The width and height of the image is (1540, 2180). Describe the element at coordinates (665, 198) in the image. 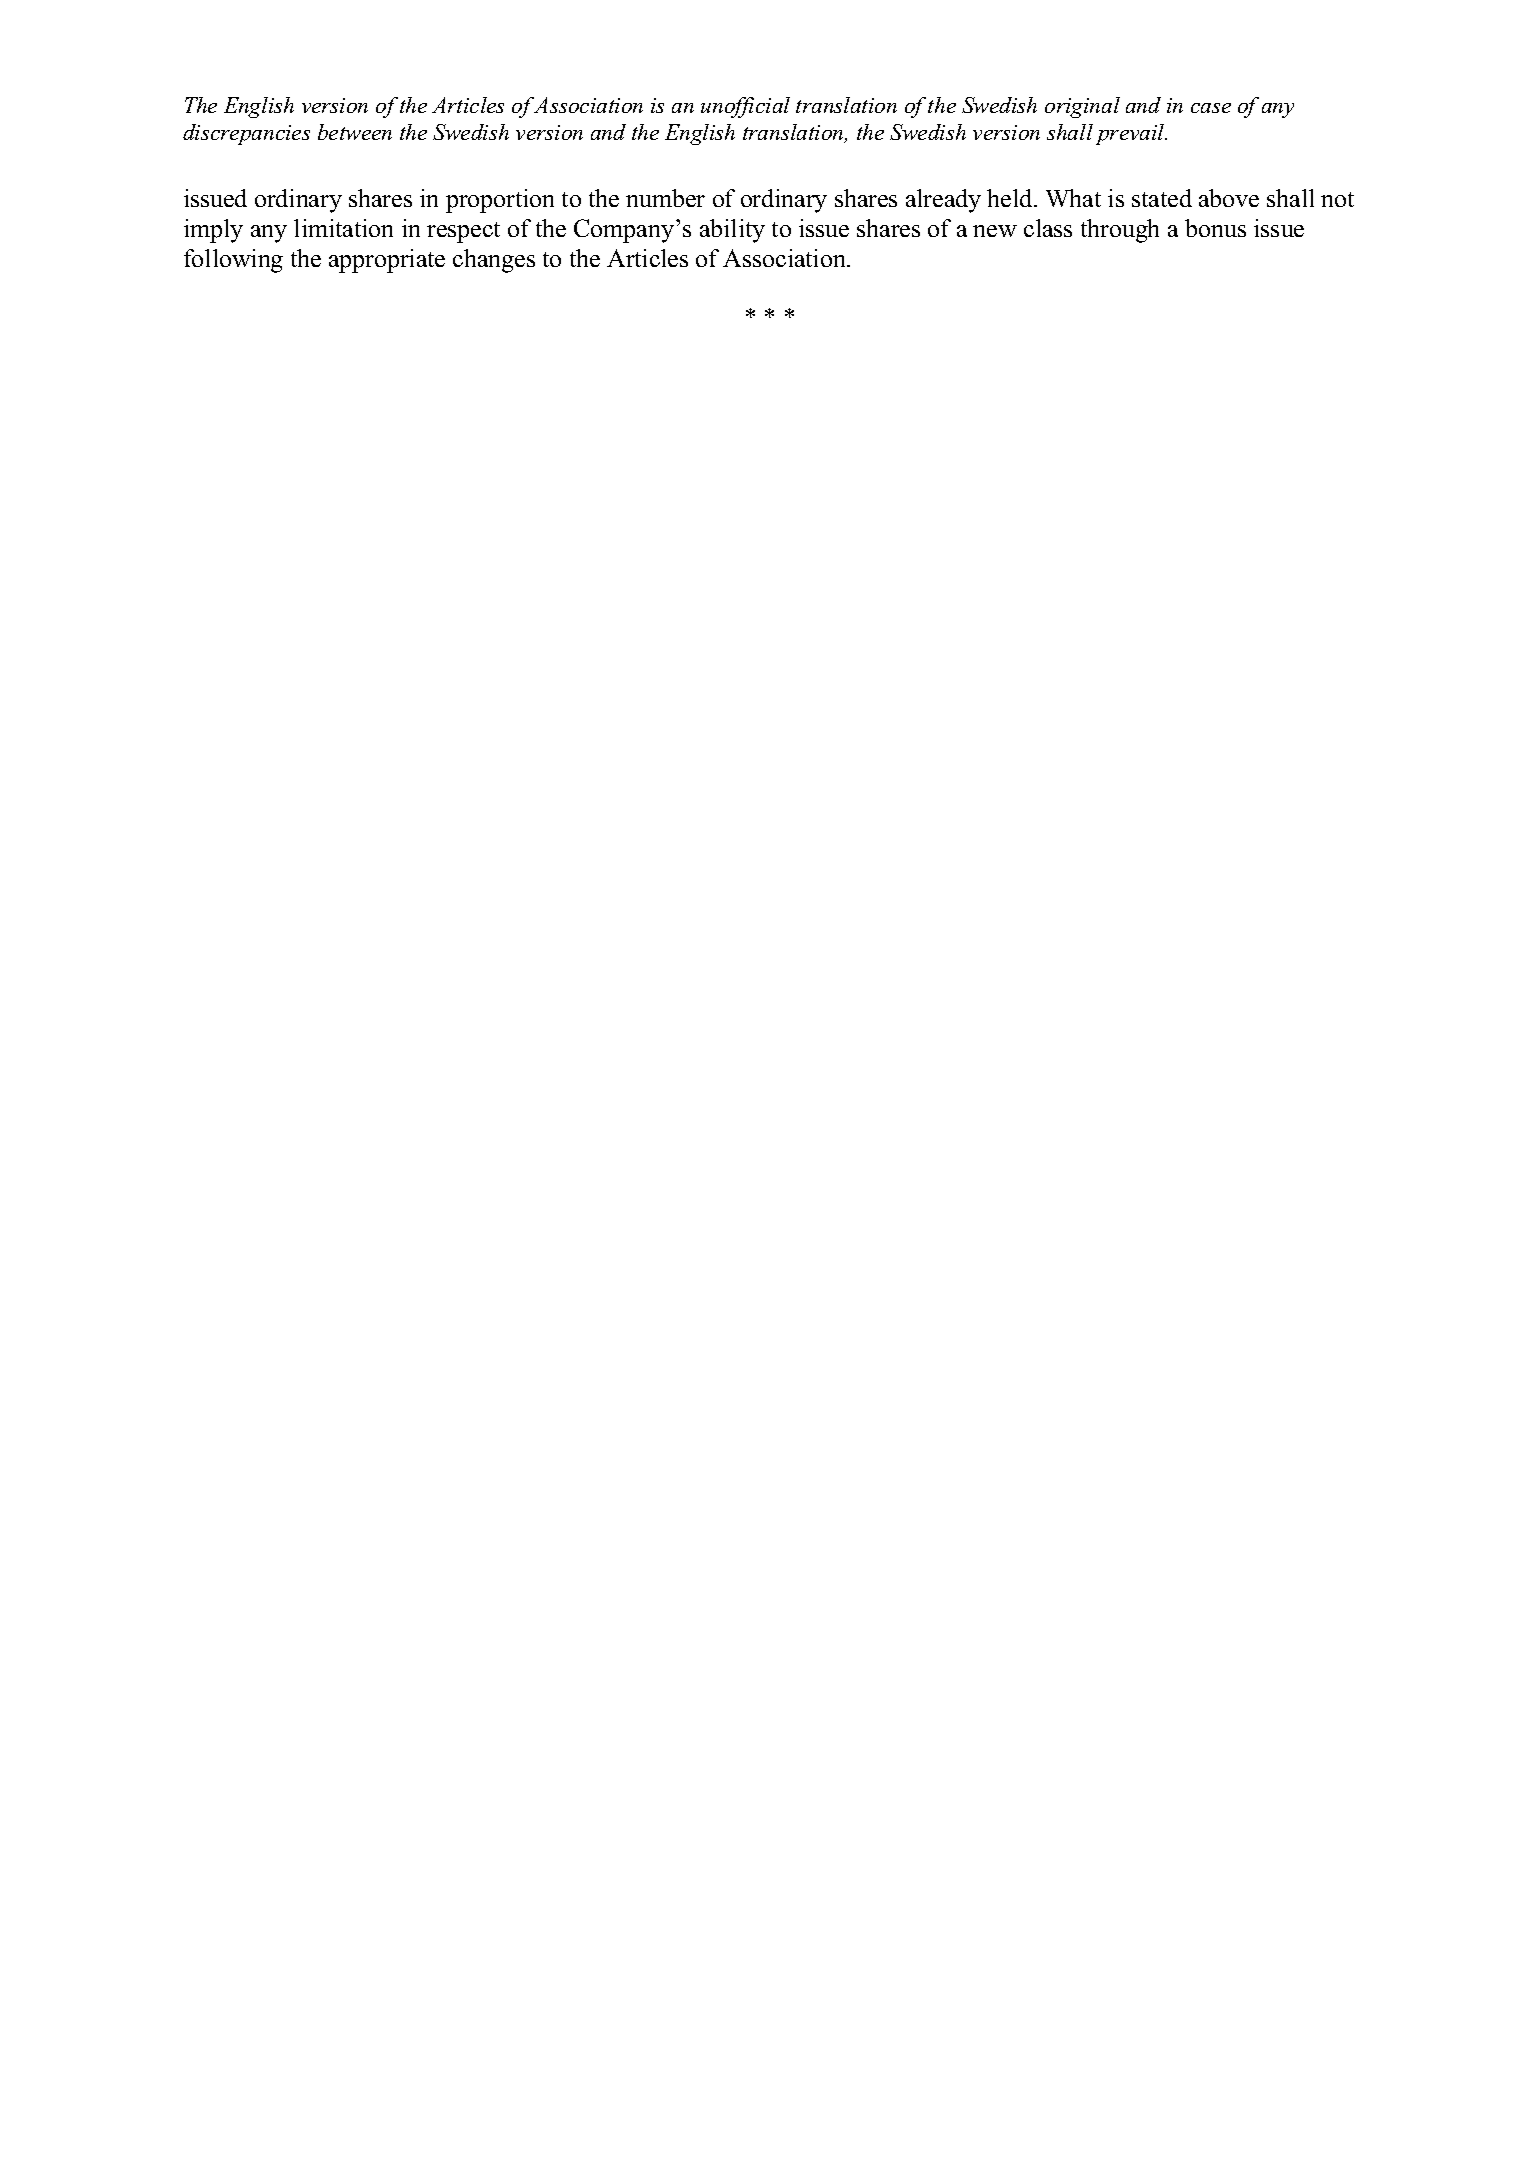

I see `number` at that location.
